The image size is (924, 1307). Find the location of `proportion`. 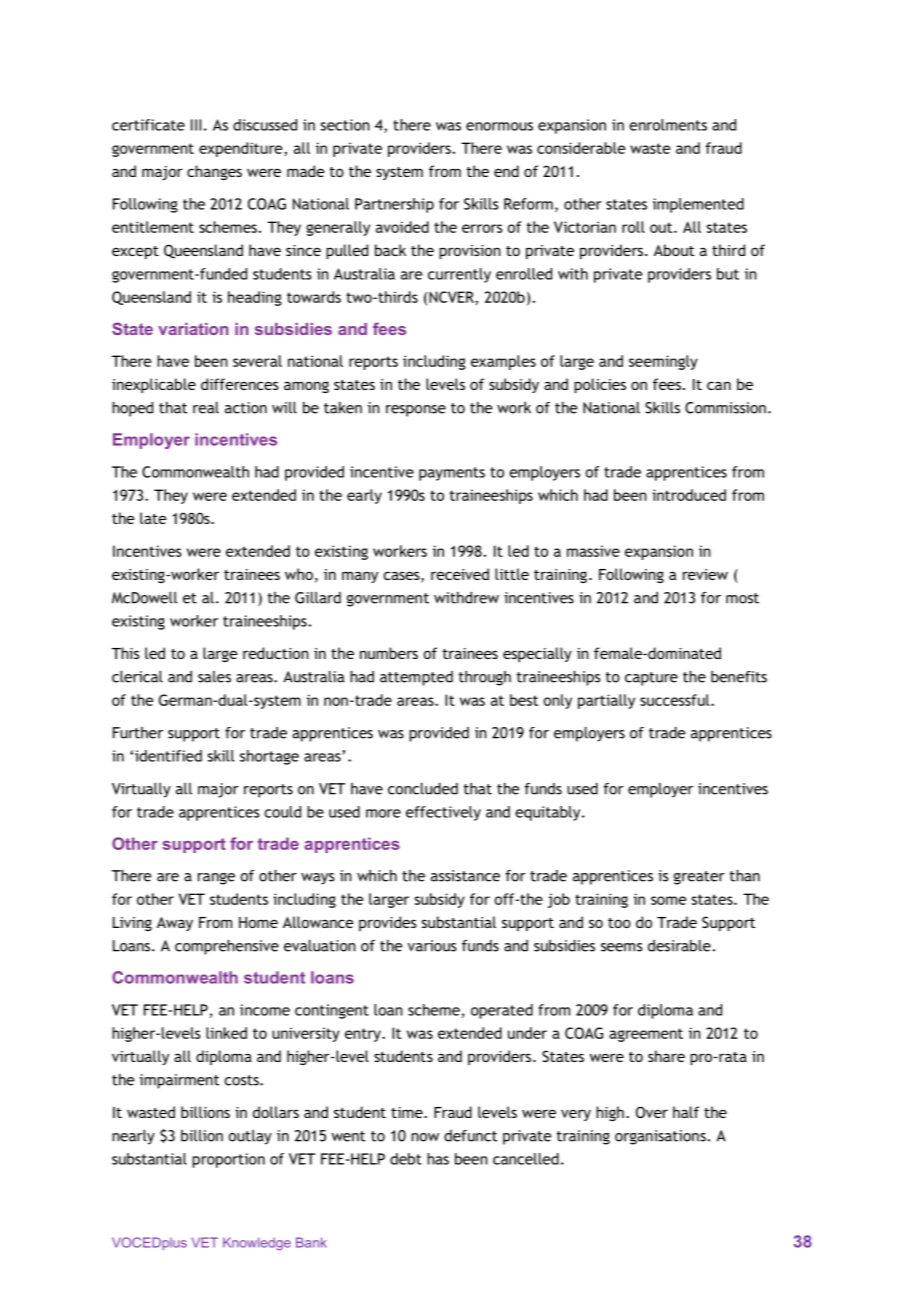

proportion is located at coordinates (228, 1160).
